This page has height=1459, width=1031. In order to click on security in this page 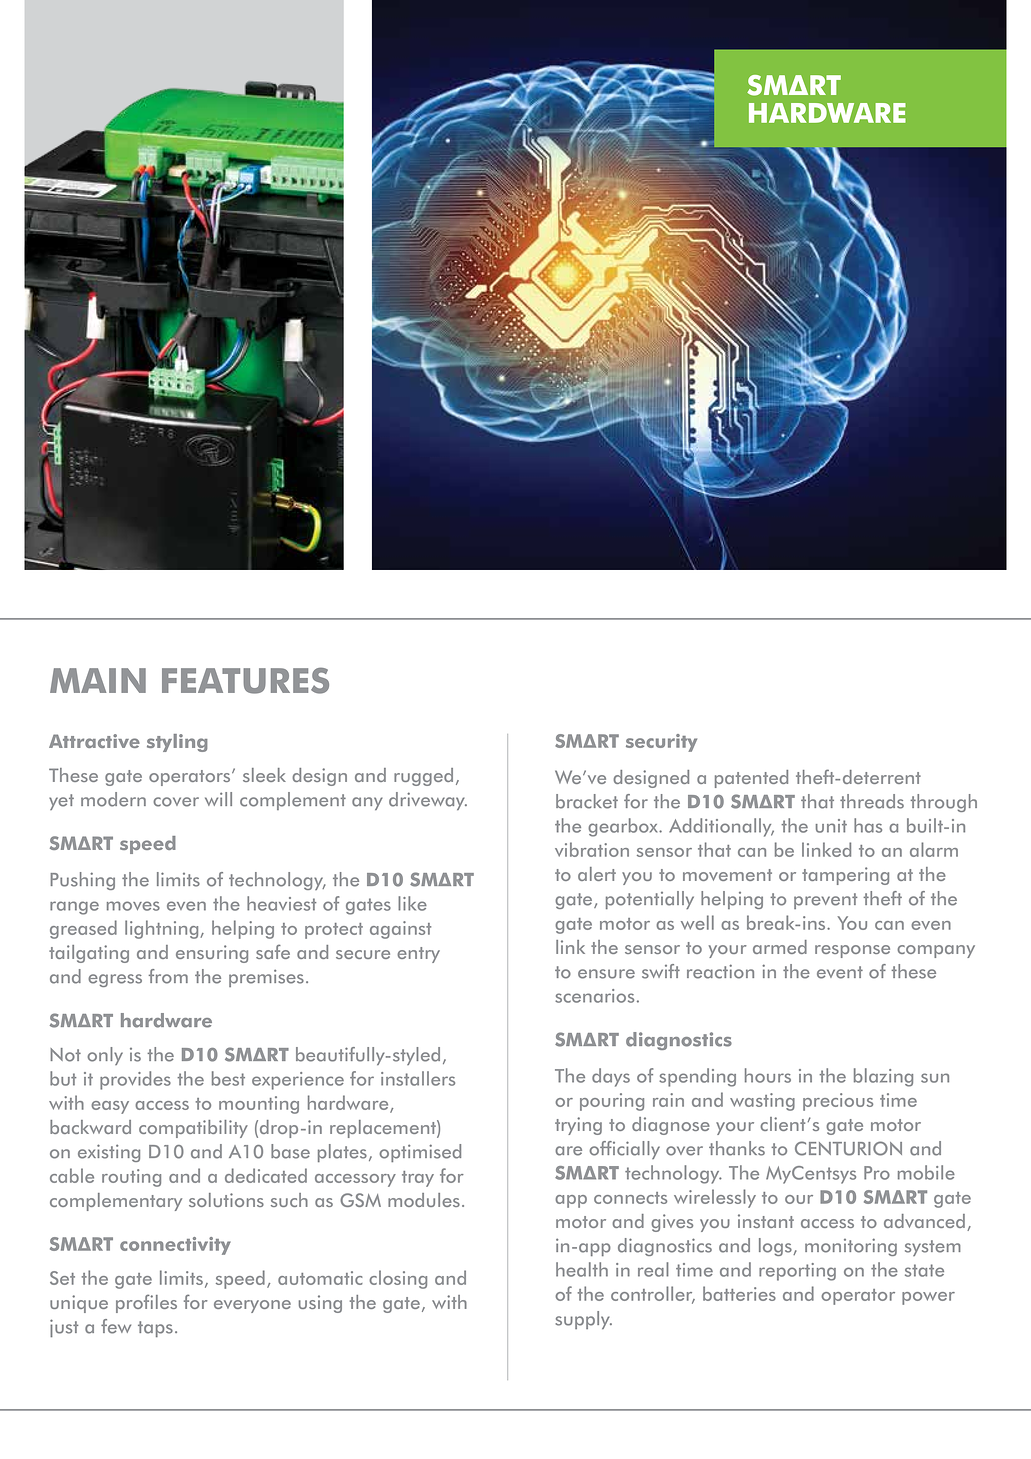, I will do `click(661, 743)`.
